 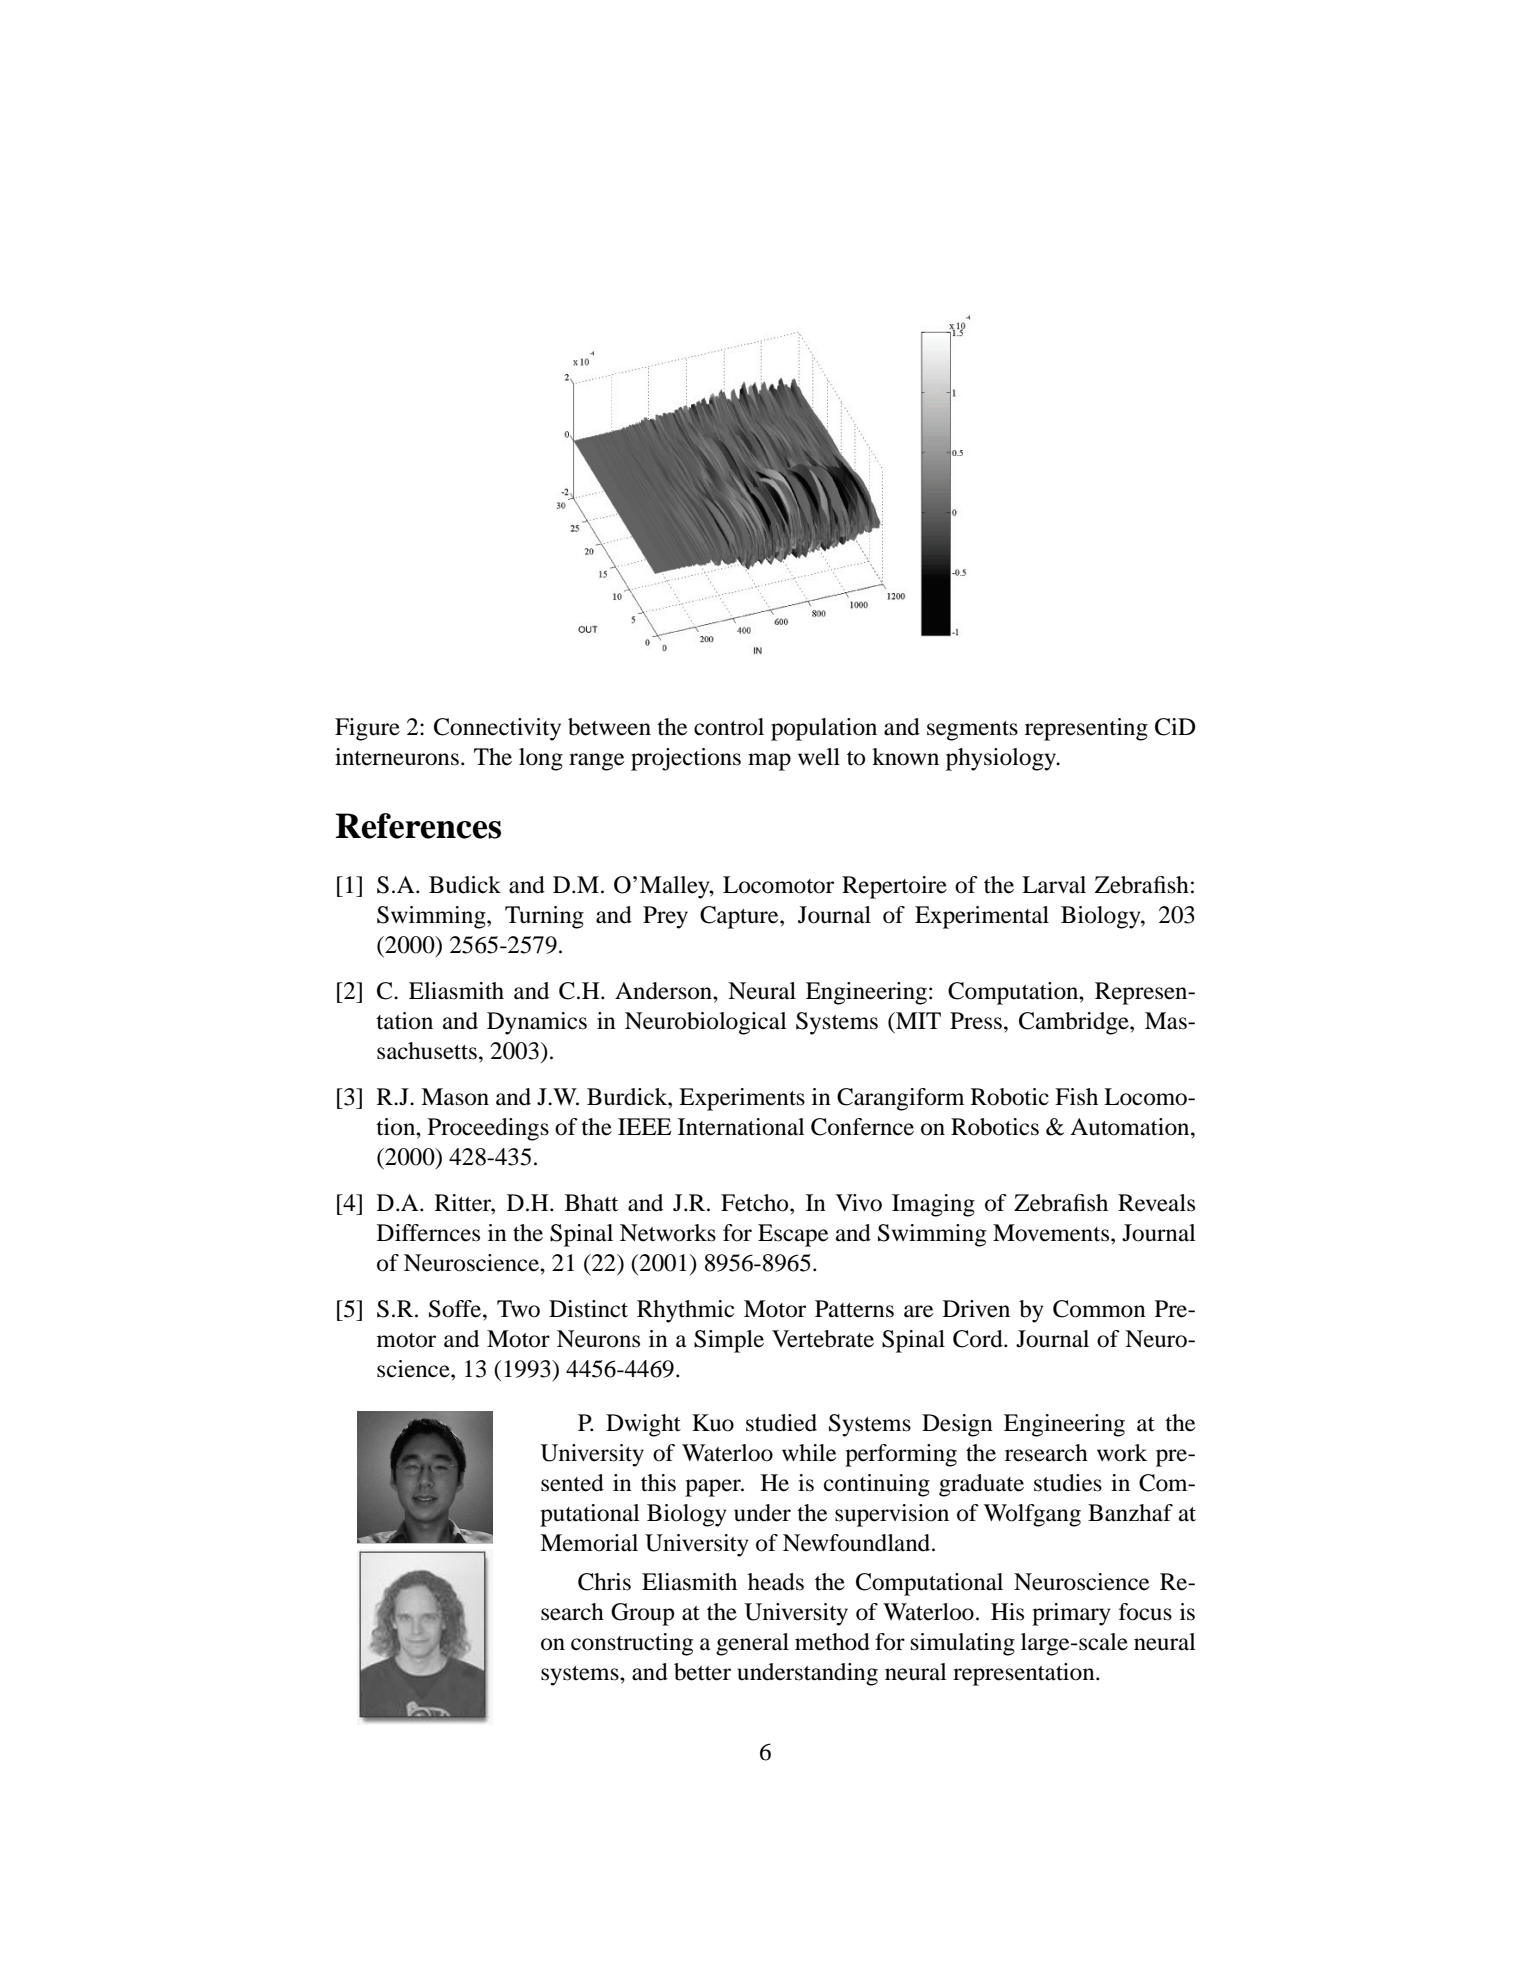 I want to click on Connectivity, so click(x=497, y=729).
